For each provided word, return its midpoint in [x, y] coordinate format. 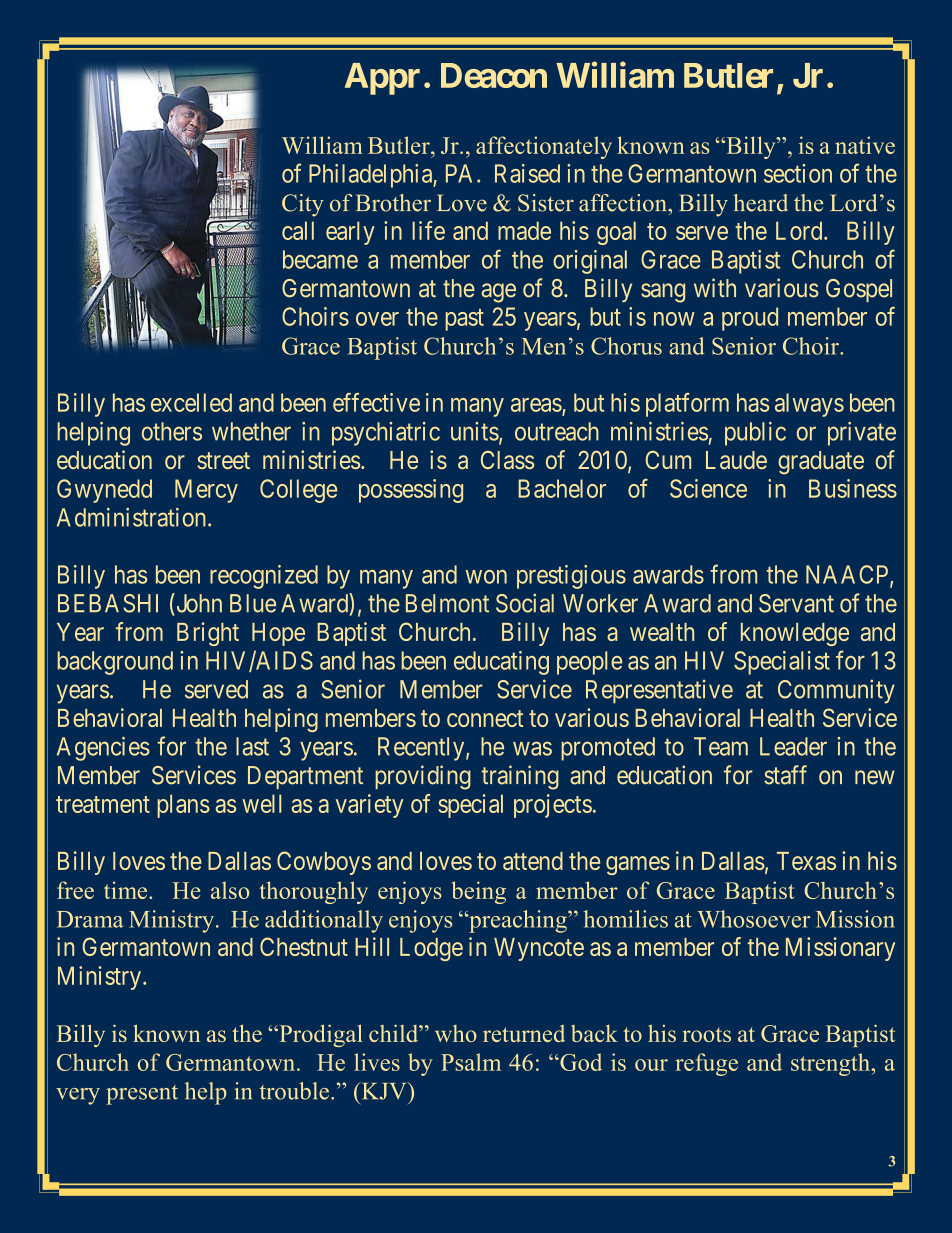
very [78, 1096]
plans [183, 806]
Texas [806, 861]
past [464, 320]
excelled [191, 402]
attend [533, 861]
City [303, 205]
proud [750, 319]
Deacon [494, 75]
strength [831, 1064]
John [198, 603]
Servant [796, 603]
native [865, 145]
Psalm [471, 1062]
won [486, 577]
